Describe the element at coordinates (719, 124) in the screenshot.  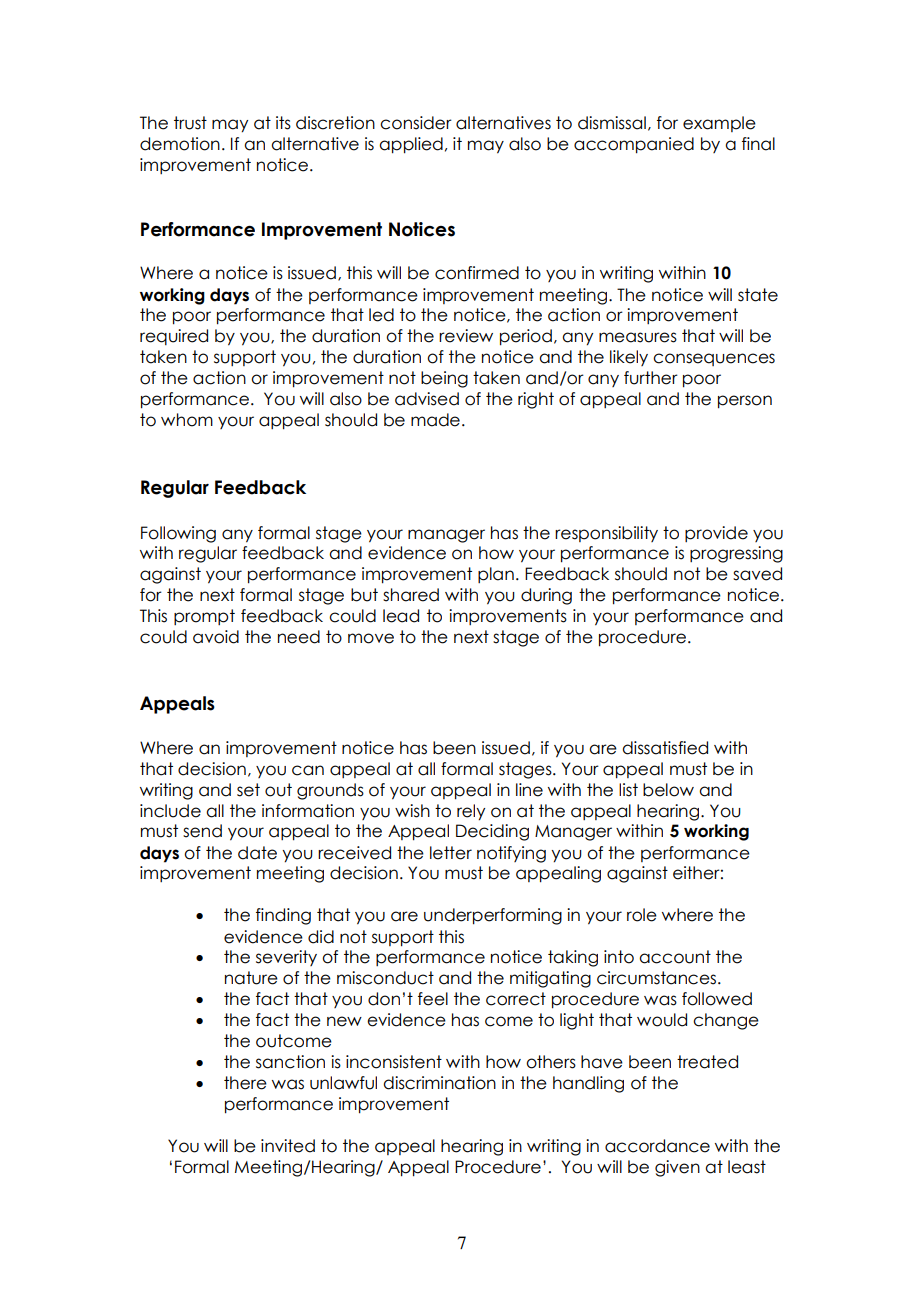
I see `example` at that location.
